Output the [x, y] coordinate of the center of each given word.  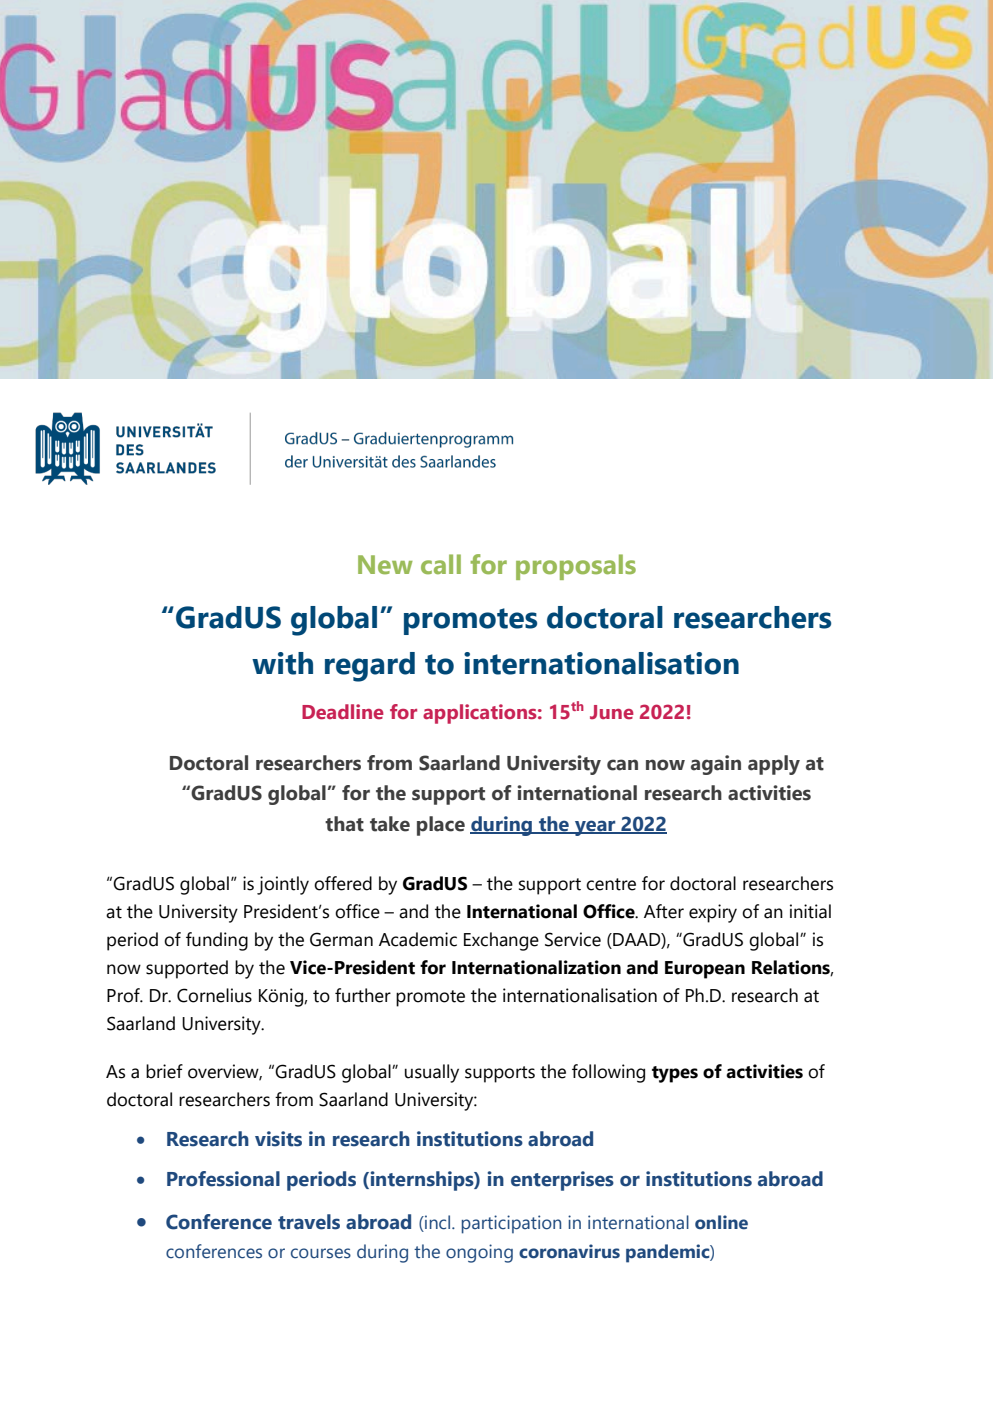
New [385, 565]
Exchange [501, 941]
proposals [576, 567]
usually [432, 1073]
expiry [713, 913]
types [675, 1074]
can [622, 765]
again [716, 765]
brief [164, 1071]
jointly [283, 885]
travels [309, 1222]
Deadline [343, 712]
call [441, 564]
